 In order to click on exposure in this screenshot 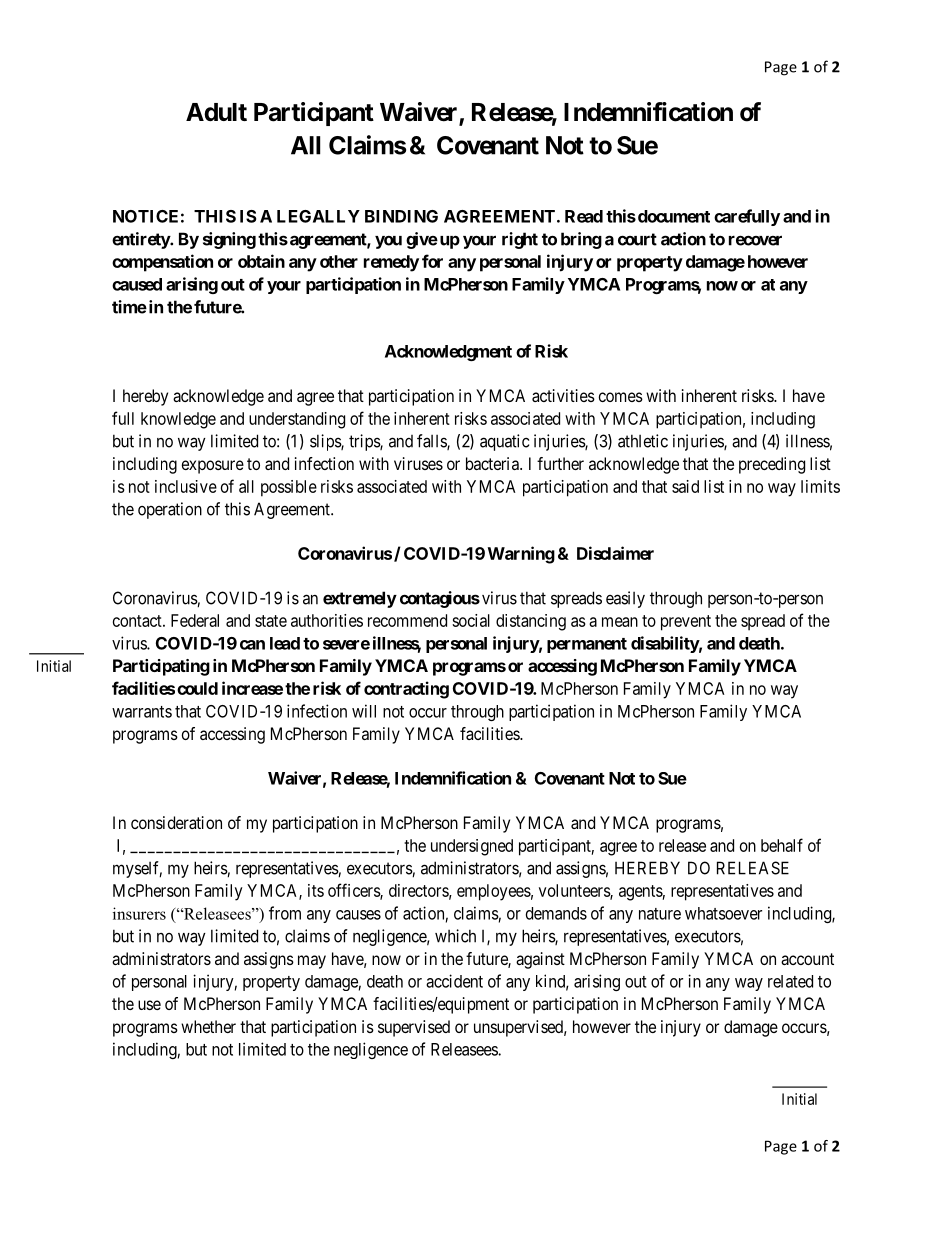, I will do `click(213, 467)`.
